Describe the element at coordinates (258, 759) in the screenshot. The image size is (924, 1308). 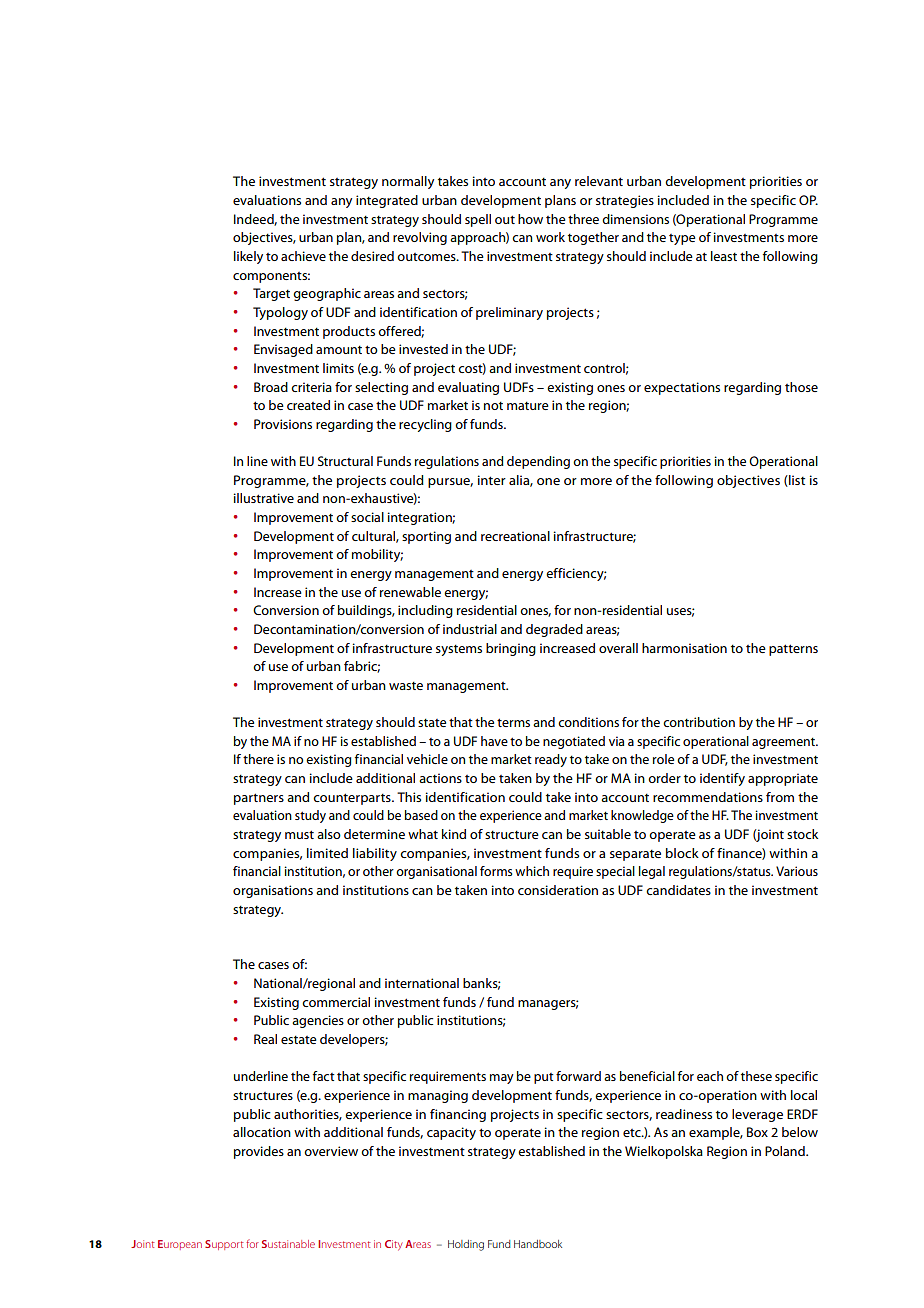
I see `there` at that location.
